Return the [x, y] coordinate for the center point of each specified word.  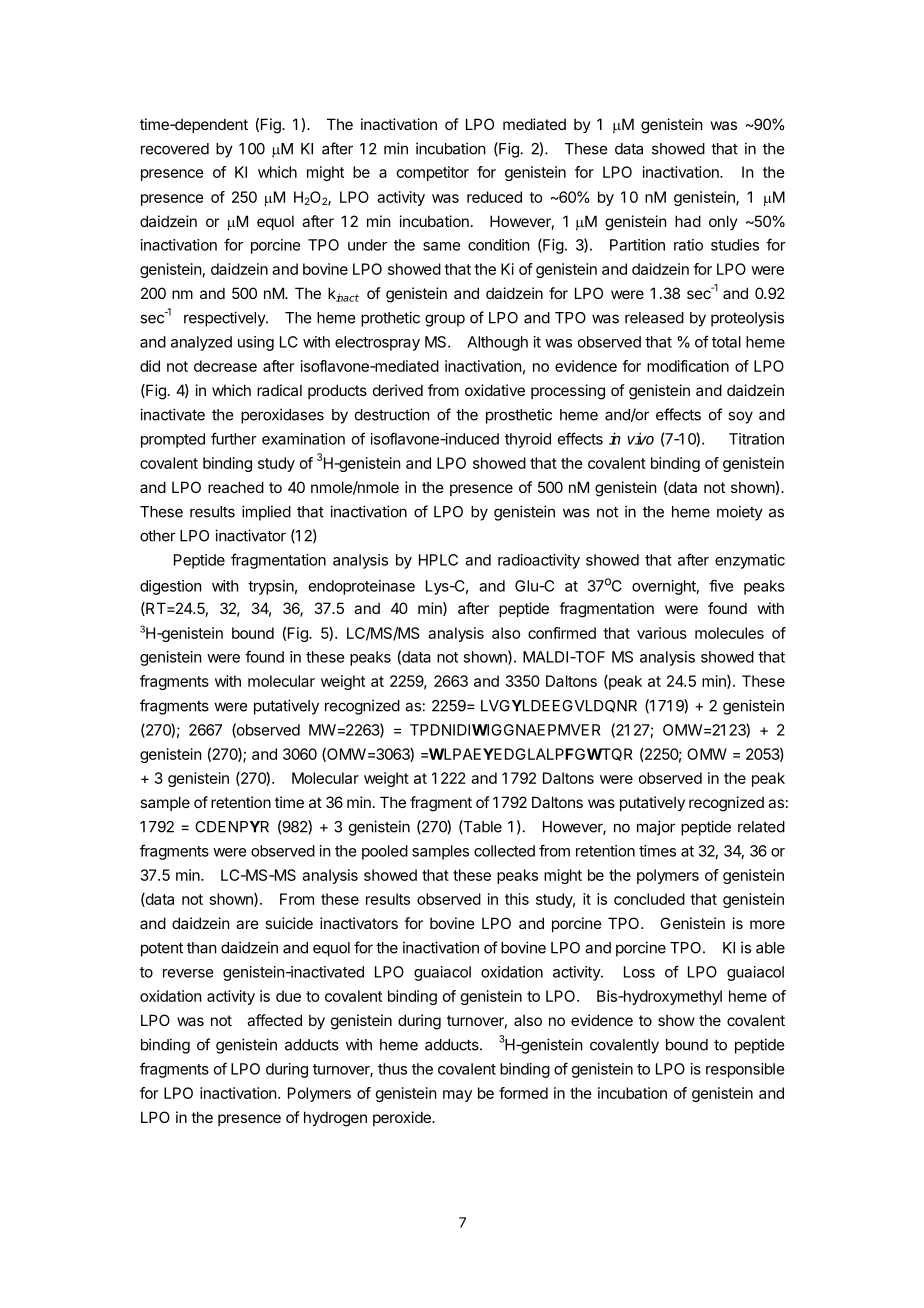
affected [274, 1020]
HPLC [438, 560]
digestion [171, 587]
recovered [175, 149]
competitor [433, 173]
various [662, 633]
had [688, 221]
